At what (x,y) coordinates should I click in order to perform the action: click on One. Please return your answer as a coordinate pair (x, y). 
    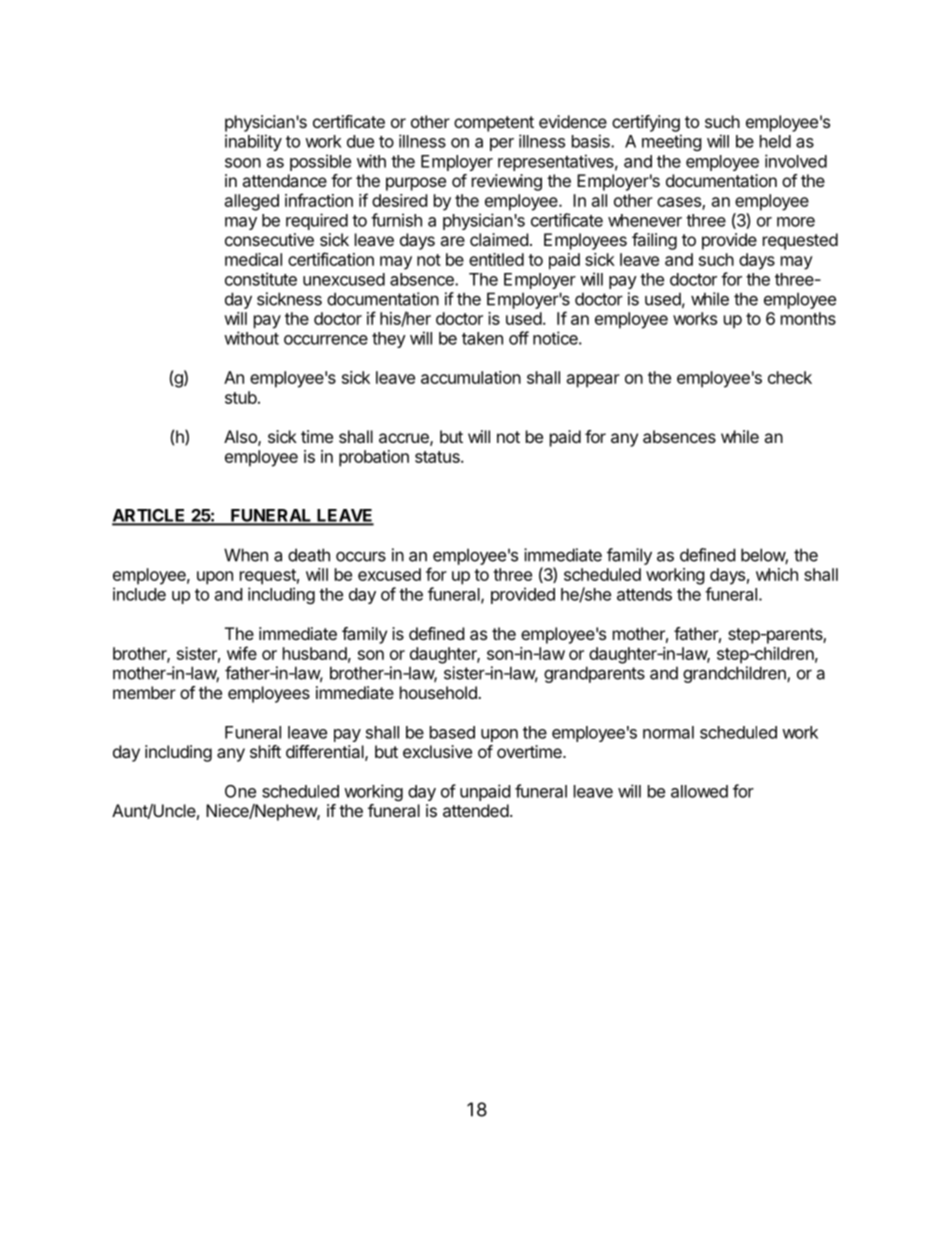
    Looking at the image, I should click on (240, 791).
